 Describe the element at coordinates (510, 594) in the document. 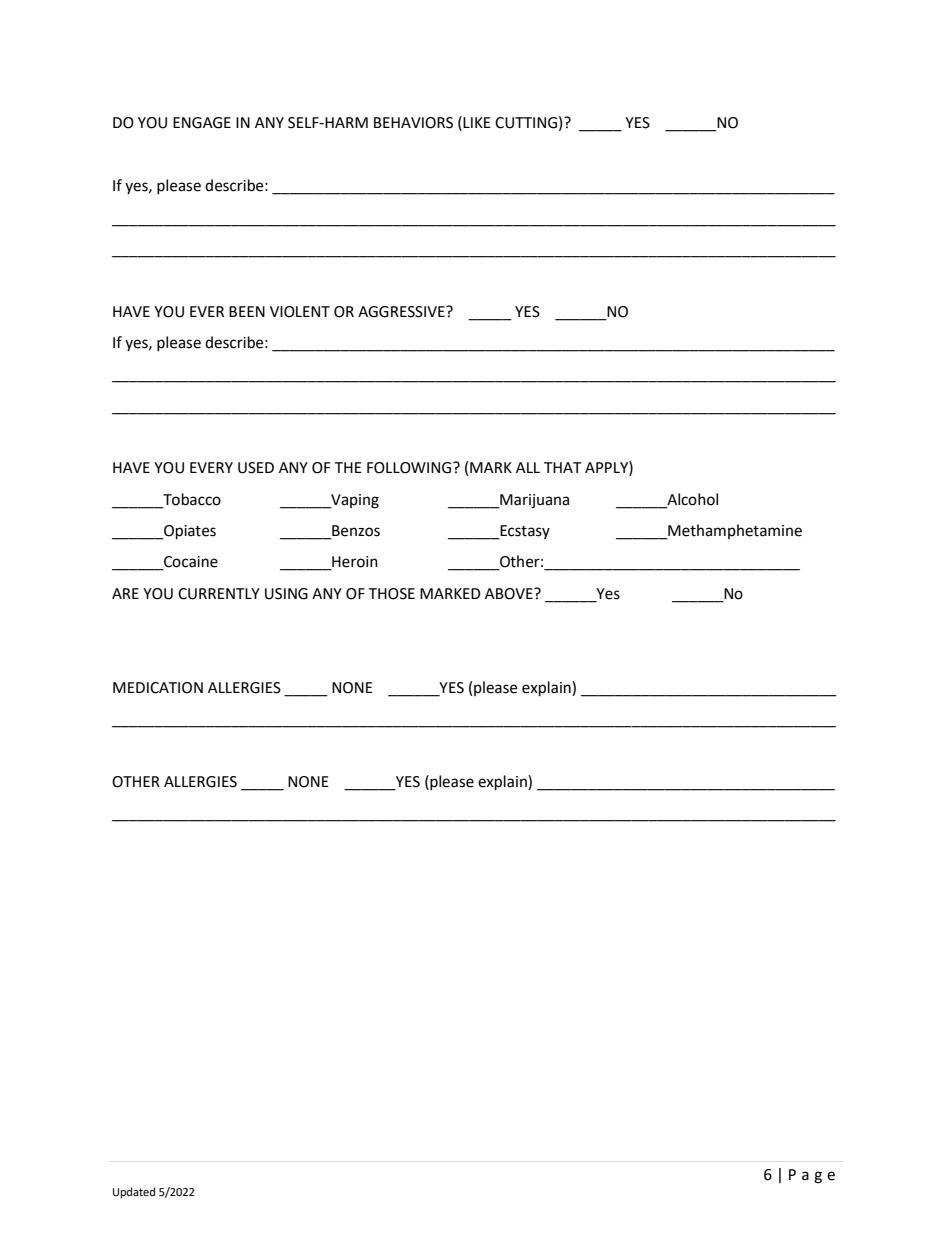

I see `ABOVE` at that location.
